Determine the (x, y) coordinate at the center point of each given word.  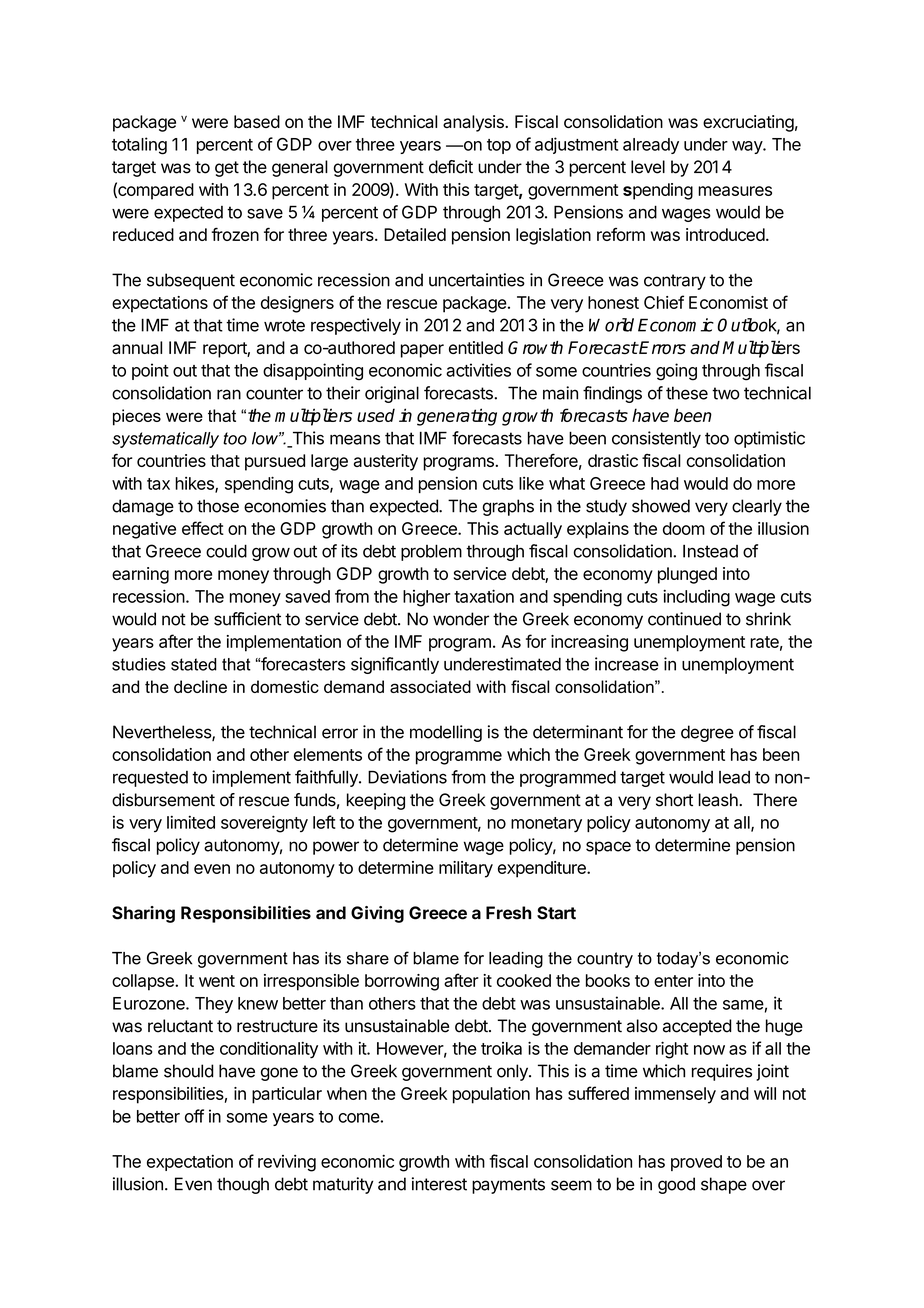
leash (719, 800)
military (466, 869)
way (748, 147)
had (665, 483)
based (257, 121)
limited (191, 822)
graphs (508, 507)
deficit (451, 167)
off (194, 1116)
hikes (195, 484)
